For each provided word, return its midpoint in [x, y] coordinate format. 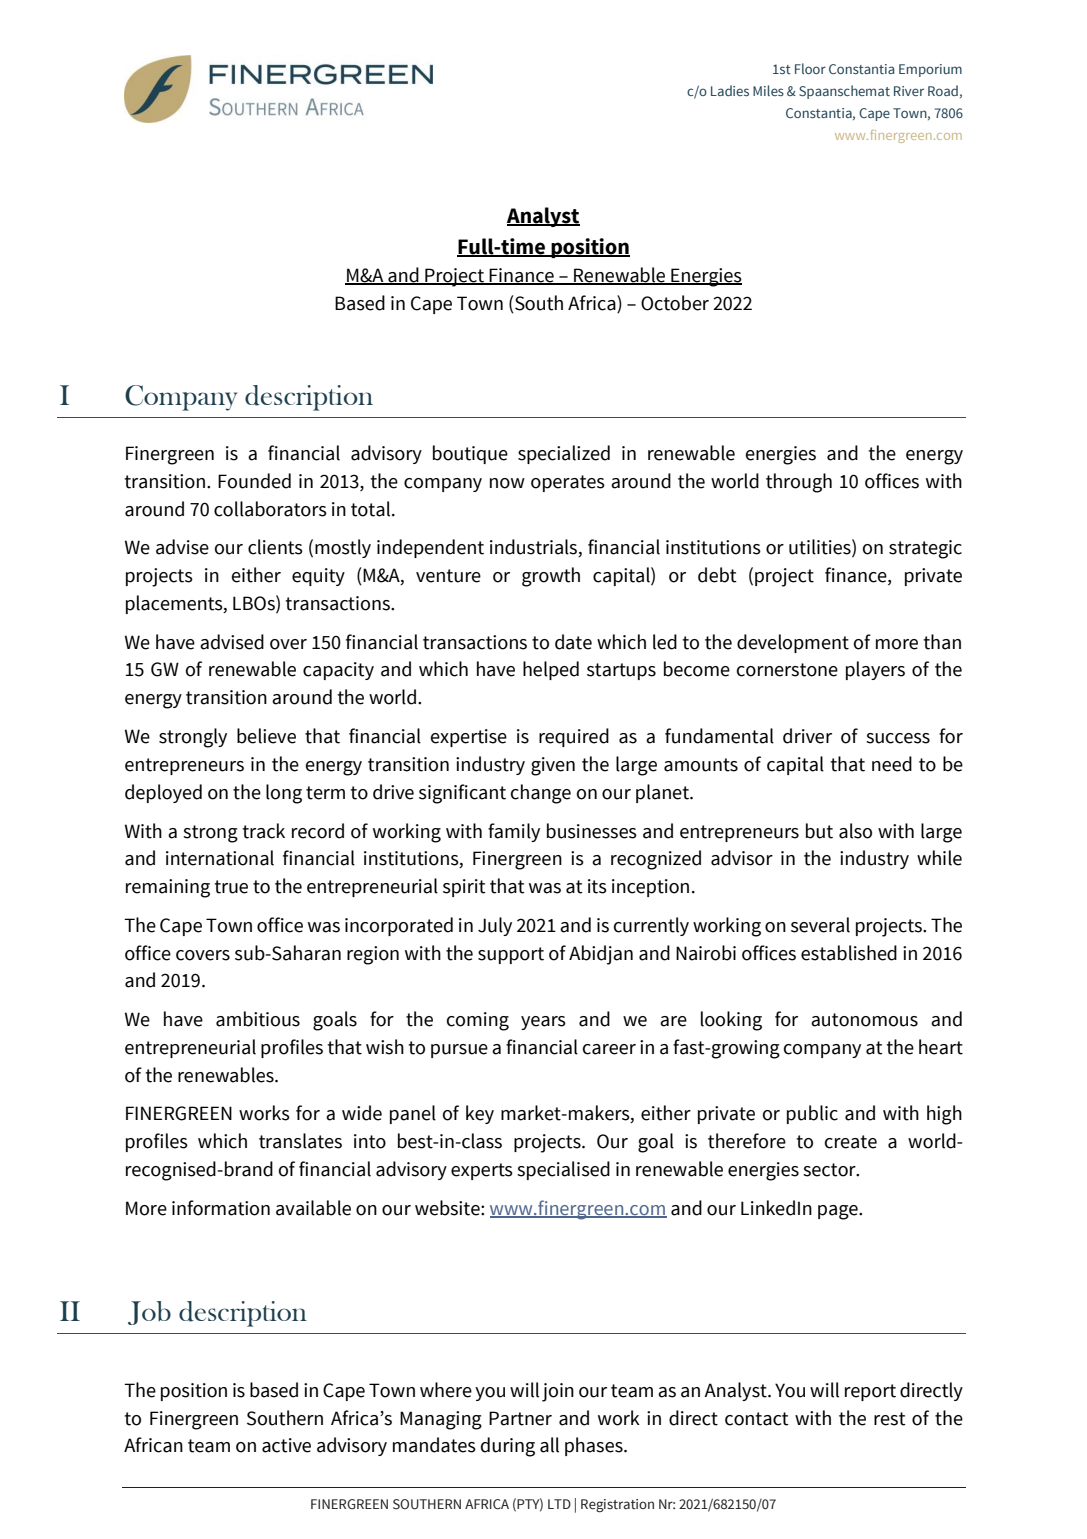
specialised [563, 1170]
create [851, 1142]
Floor [810, 68]
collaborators [270, 509]
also [855, 831]
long [284, 794]
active [286, 1445]
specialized [564, 454]
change [541, 794]
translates [300, 1141]
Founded [254, 481]
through [799, 483]
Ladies [730, 90]
